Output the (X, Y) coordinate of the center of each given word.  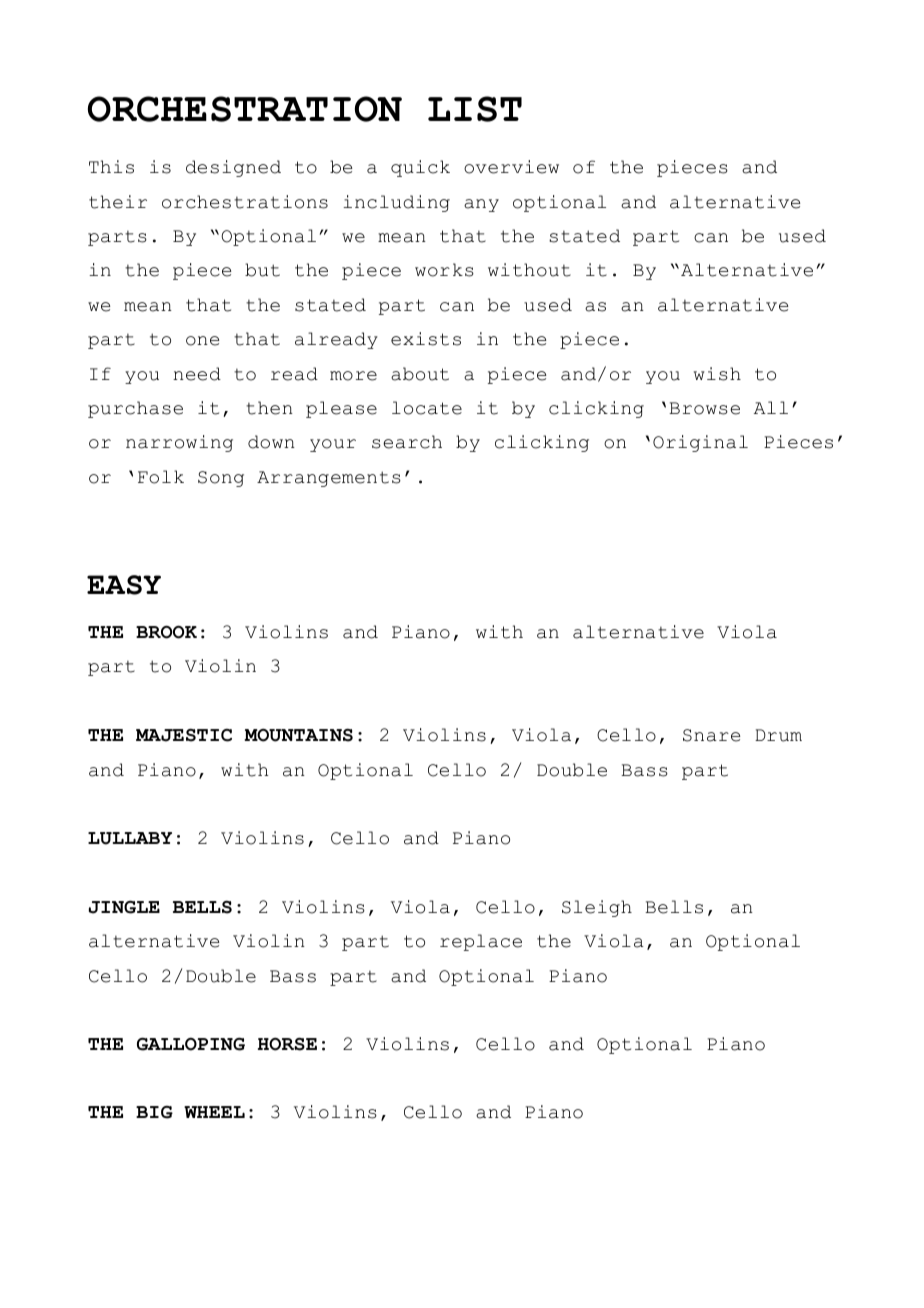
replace (481, 942)
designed (233, 168)
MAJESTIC (184, 735)
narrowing (179, 443)
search (407, 442)
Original (700, 443)
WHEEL (214, 1112)
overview (511, 167)
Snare (712, 735)
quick (420, 168)
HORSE (287, 1044)
